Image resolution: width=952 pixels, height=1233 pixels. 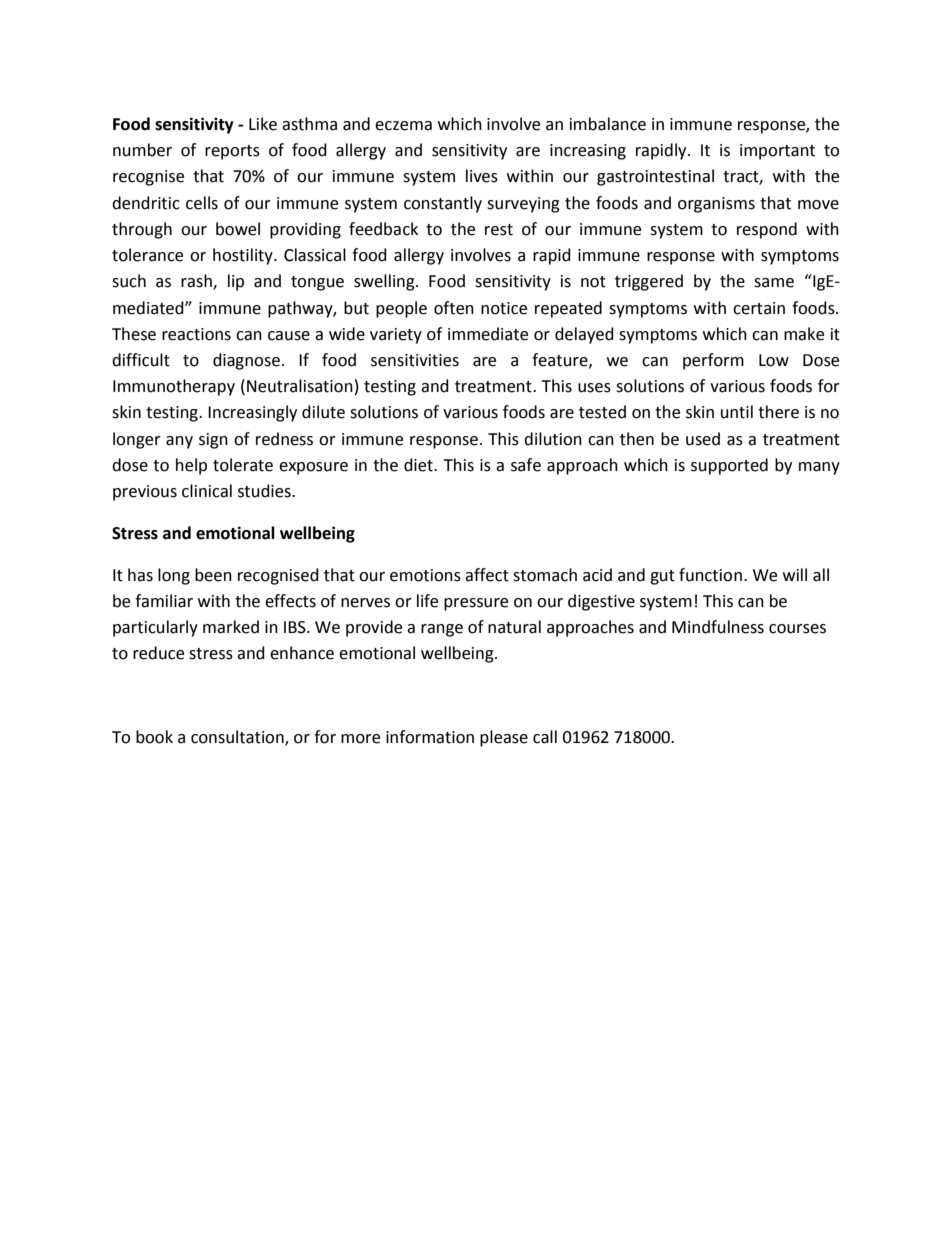 What do you see at coordinates (710, 575) in the page?
I see `function` at bounding box center [710, 575].
